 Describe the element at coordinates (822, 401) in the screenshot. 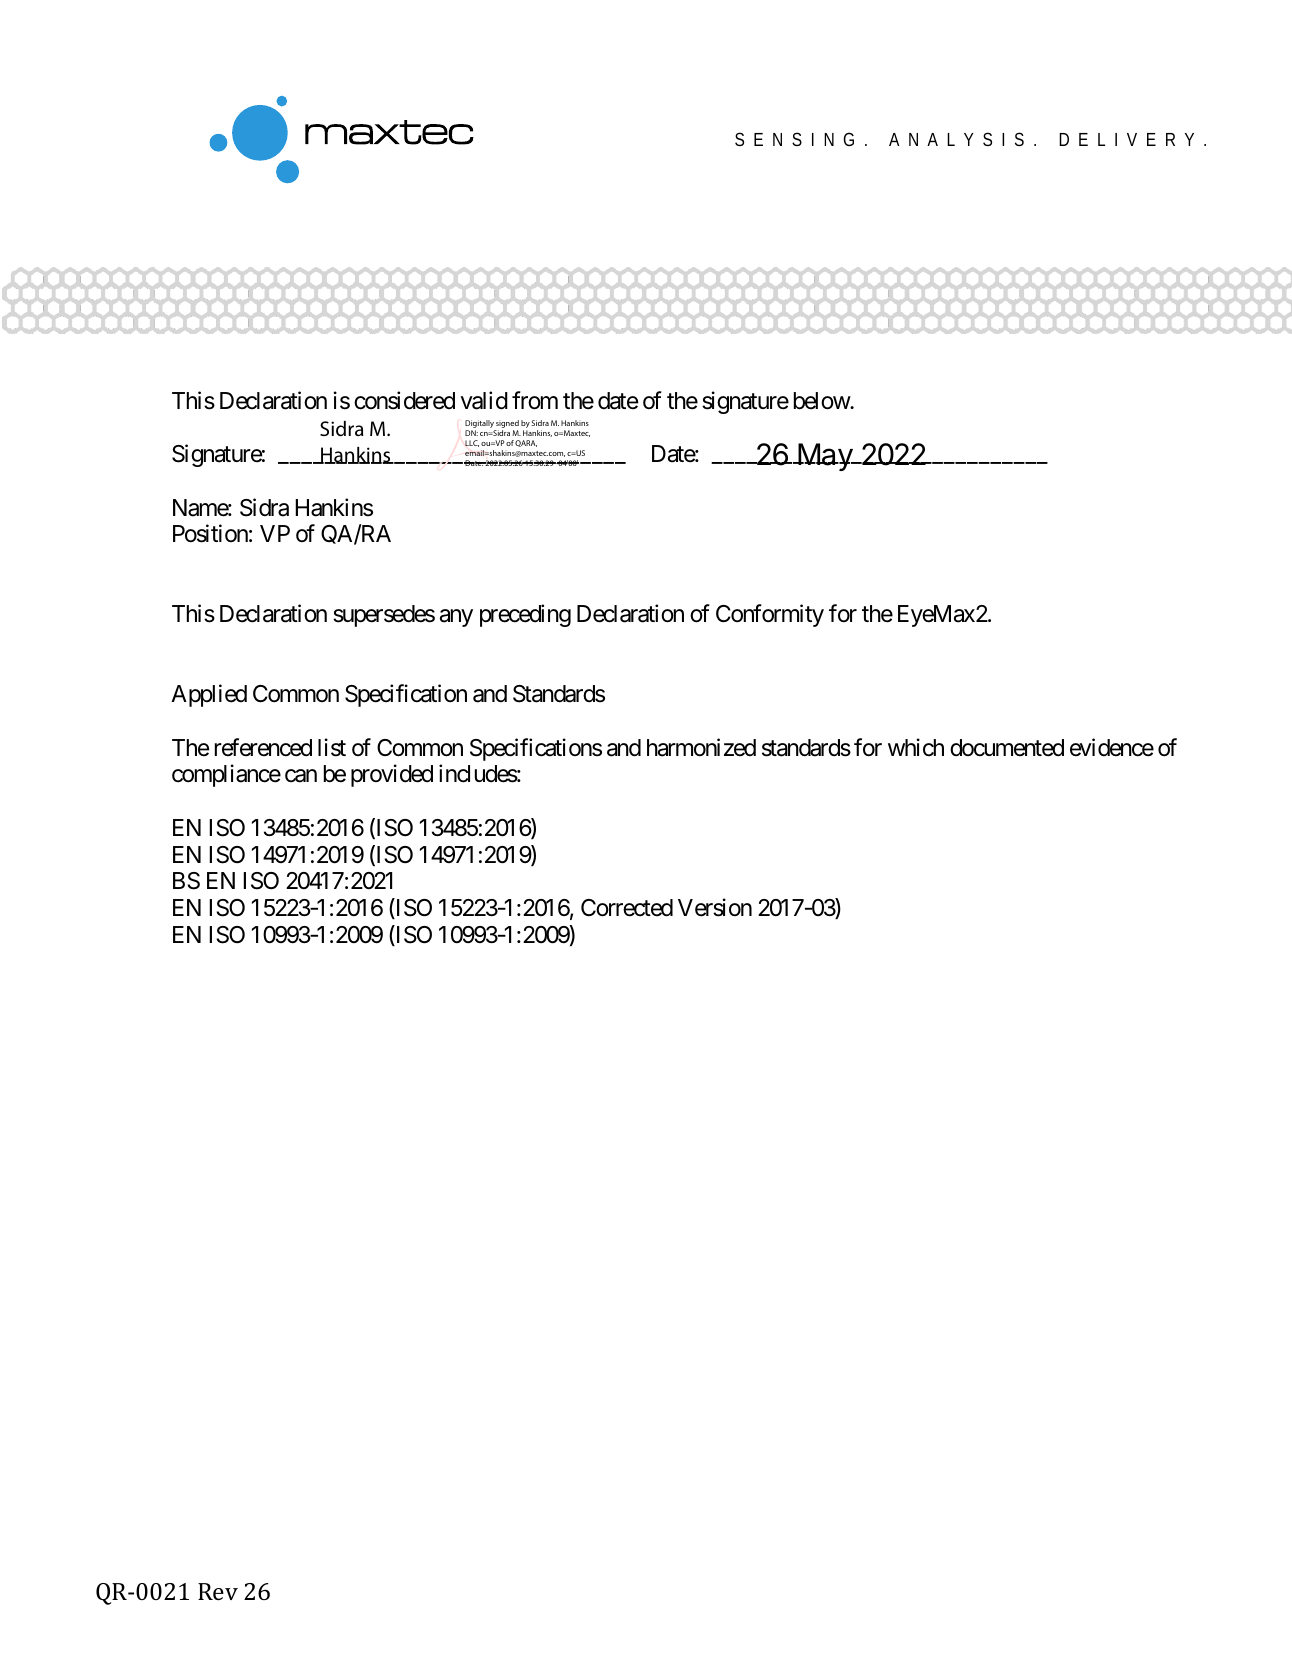

I see `below` at that location.
